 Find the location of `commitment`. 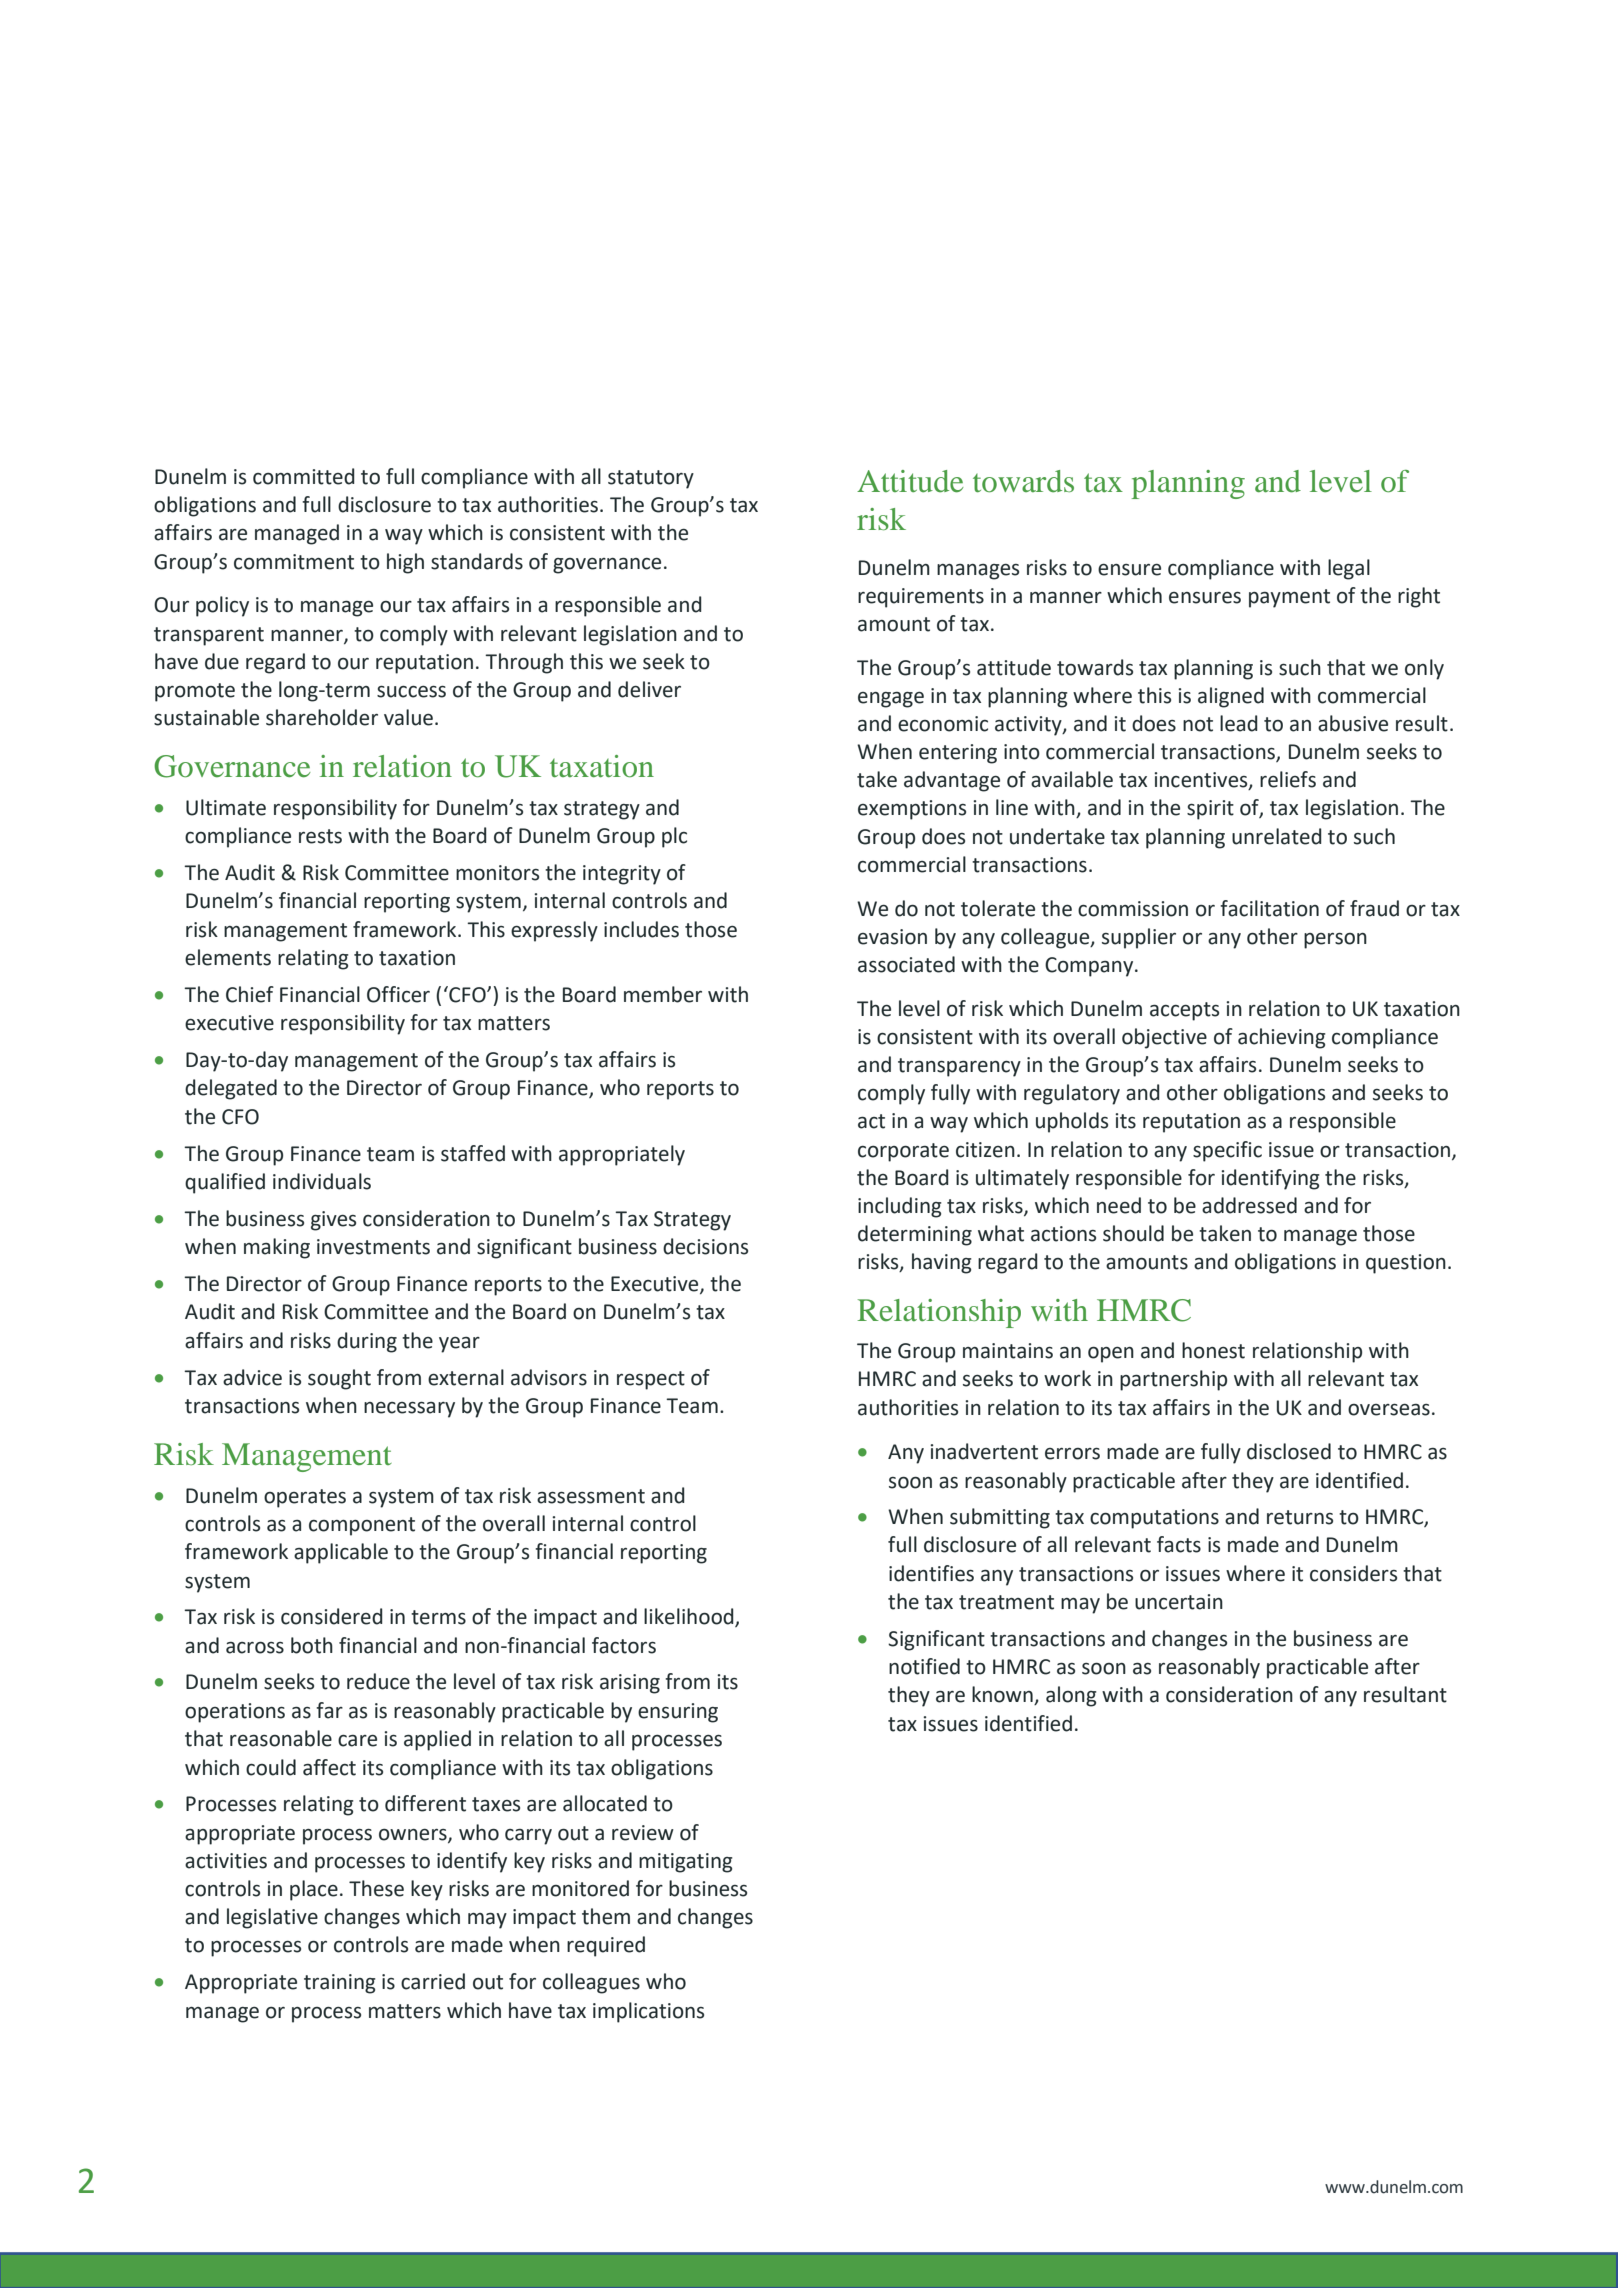

commitment is located at coordinates (294, 562).
